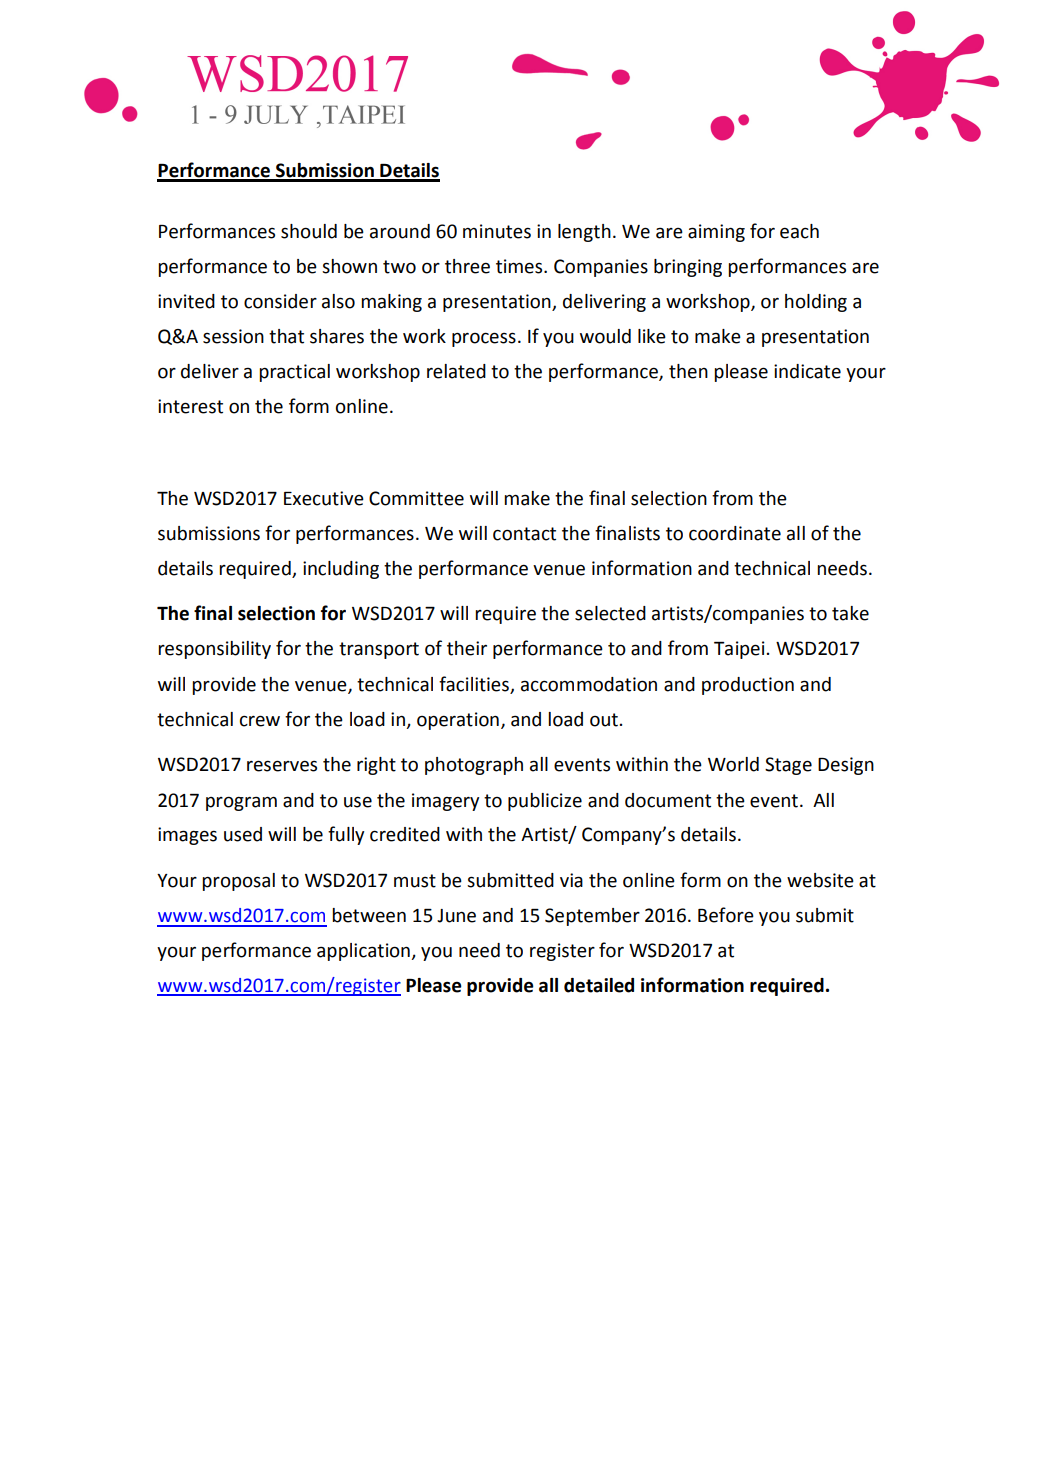 The image size is (1044, 1477). I want to click on interest, so click(190, 406).
